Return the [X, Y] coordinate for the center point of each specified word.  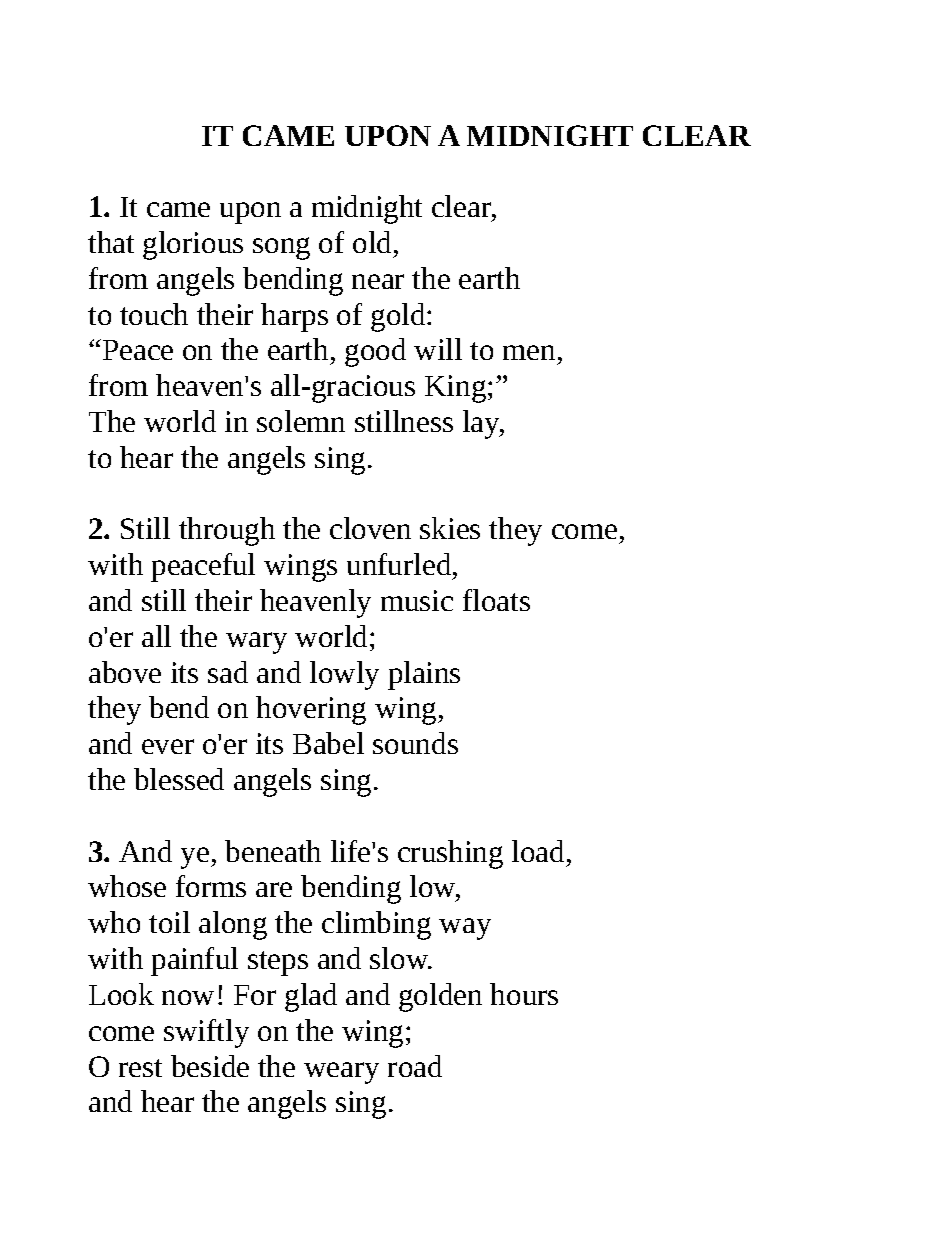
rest [140, 1068]
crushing [450, 854]
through [227, 531]
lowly [344, 675]
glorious [193, 245]
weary [341, 1073]
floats [496, 600]
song [281, 248]
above [125, 672]
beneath [273, 851]
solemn [301, 421]
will [438, 349]
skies [450, 528]
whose [127, 886]
